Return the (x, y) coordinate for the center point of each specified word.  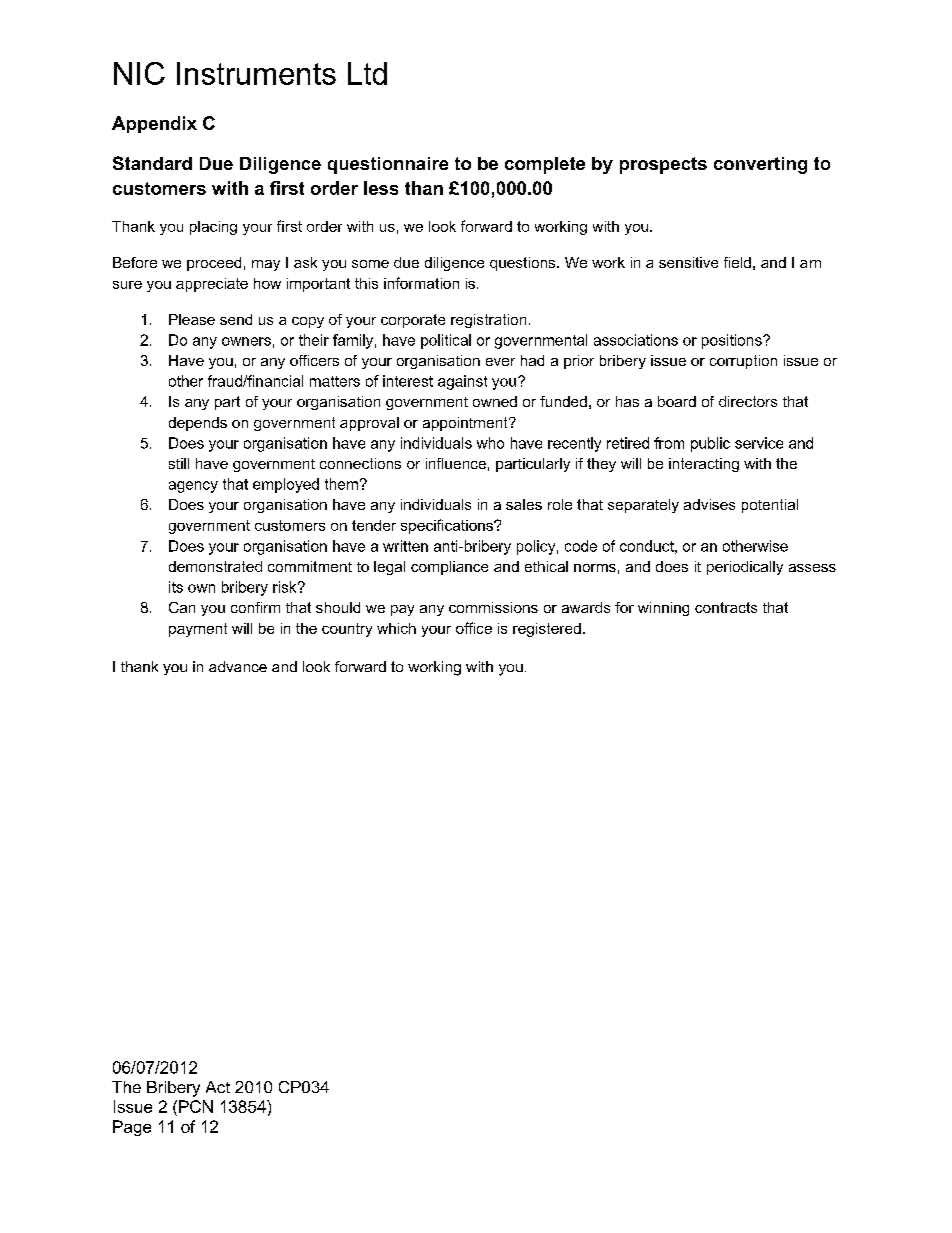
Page (132, 1128)
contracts (726, 607)
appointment (466, 424)
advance (238, 666)
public (710, 444)
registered (547, 630)
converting (760, 165)
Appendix (154, 124)
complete (545, 165)
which (396, 628)
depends (198, 424)
